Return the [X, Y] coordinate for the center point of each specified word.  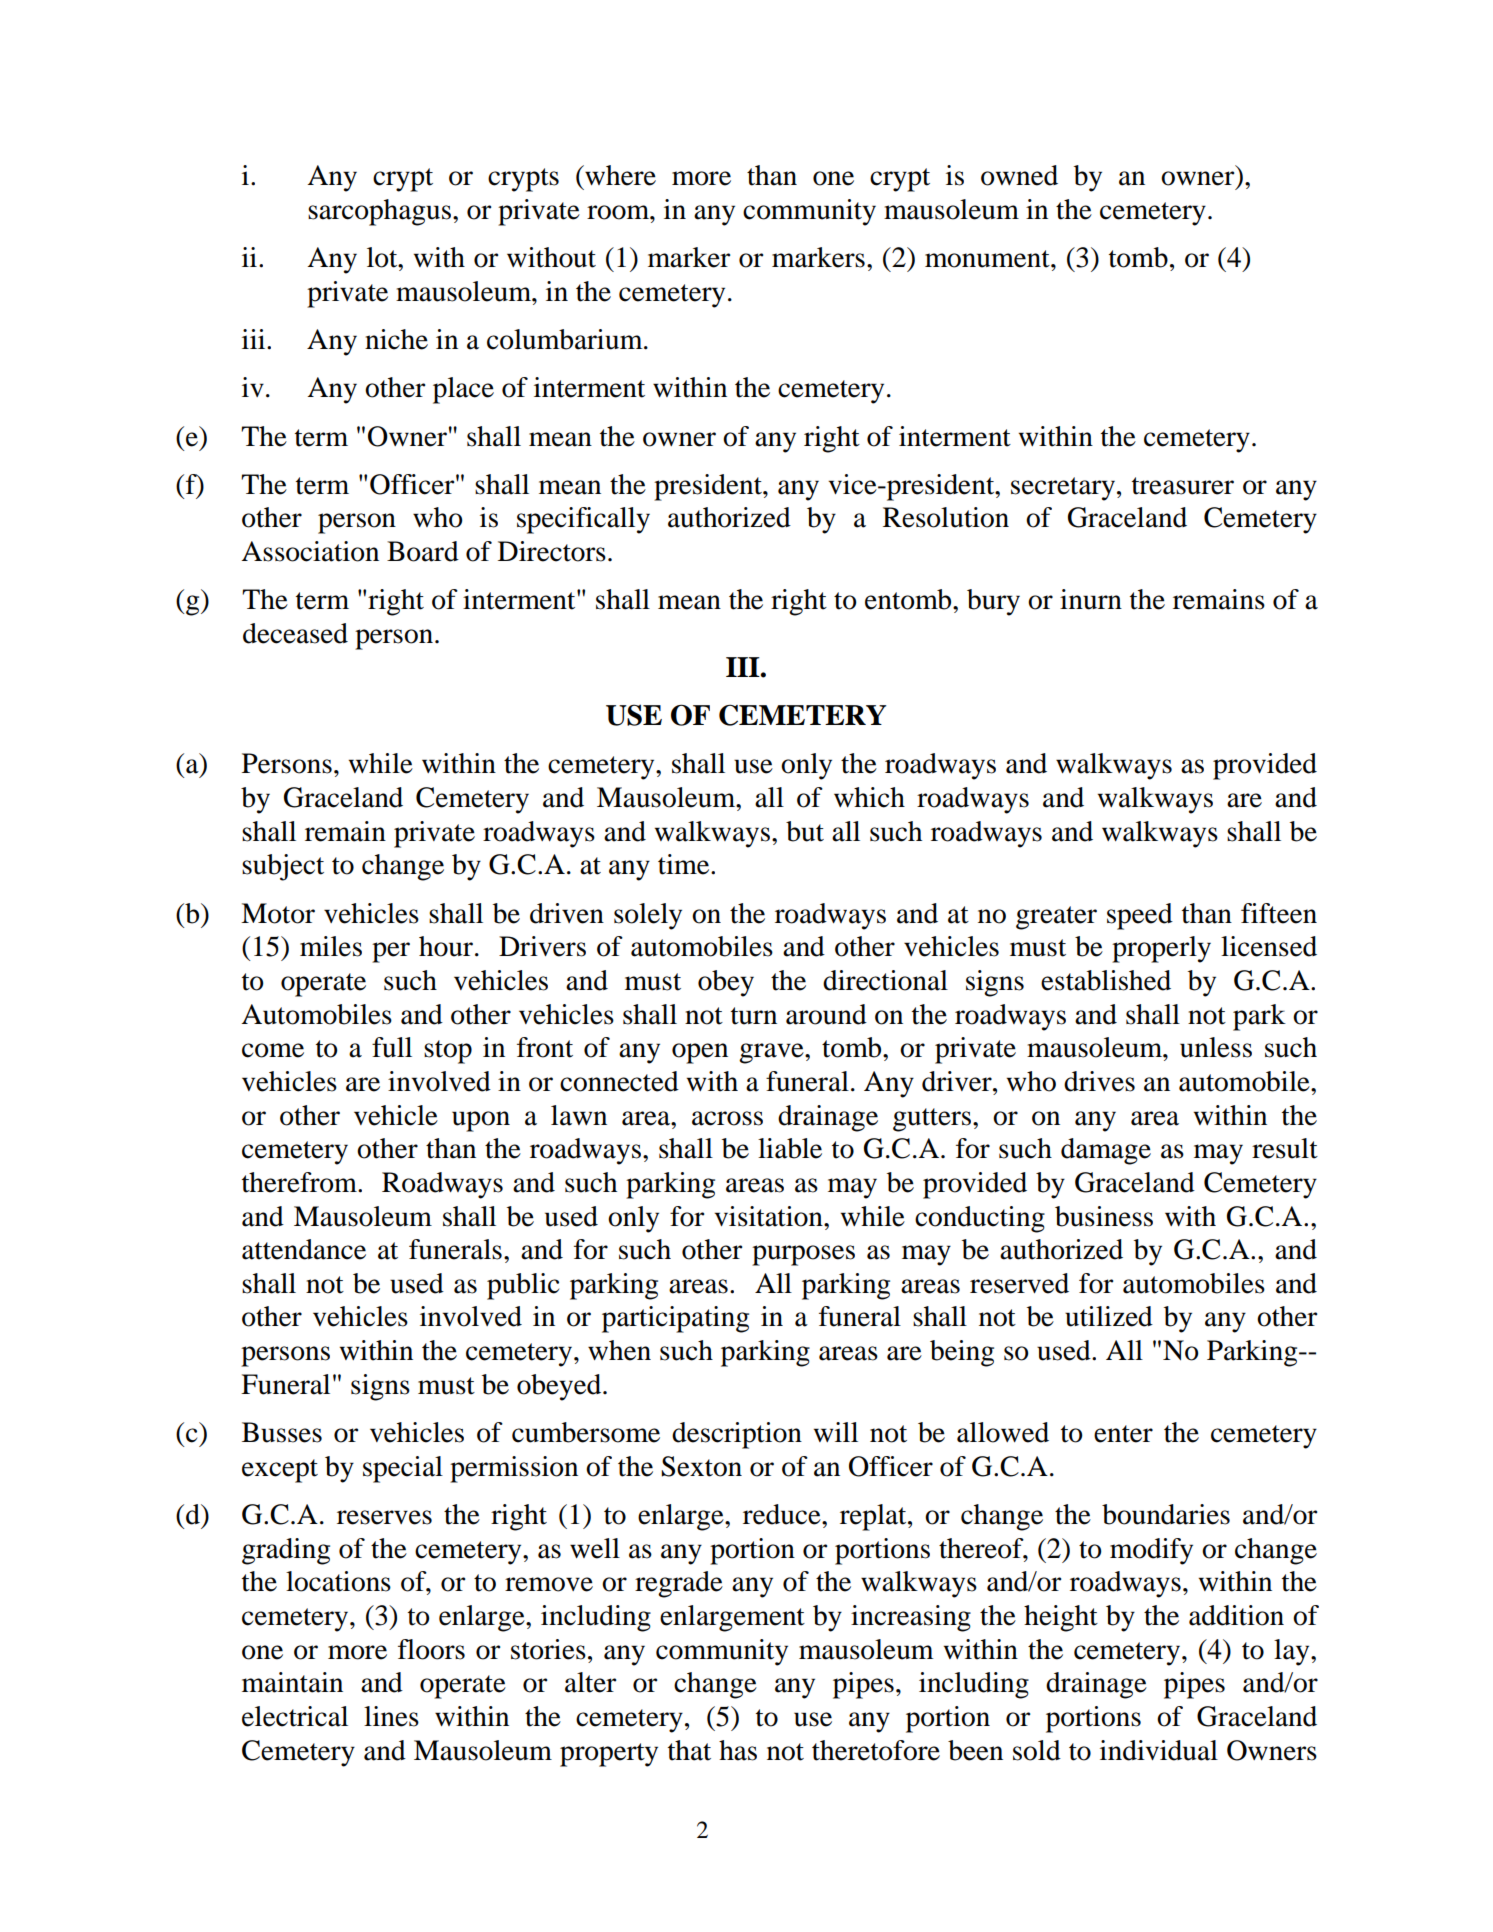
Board [423, 551]
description [737, 1435]
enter [1123, 1434]
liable [790, 1148]
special [403, 1469]
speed [1140, 916]
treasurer [1183, 486]
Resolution [946, 517]
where [619, 175]
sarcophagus [381, 212]
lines [391, 1716]
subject [283, 867]
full [392, 1047]
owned [1019, 175]
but [805, 831]
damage [1106, 1151]
